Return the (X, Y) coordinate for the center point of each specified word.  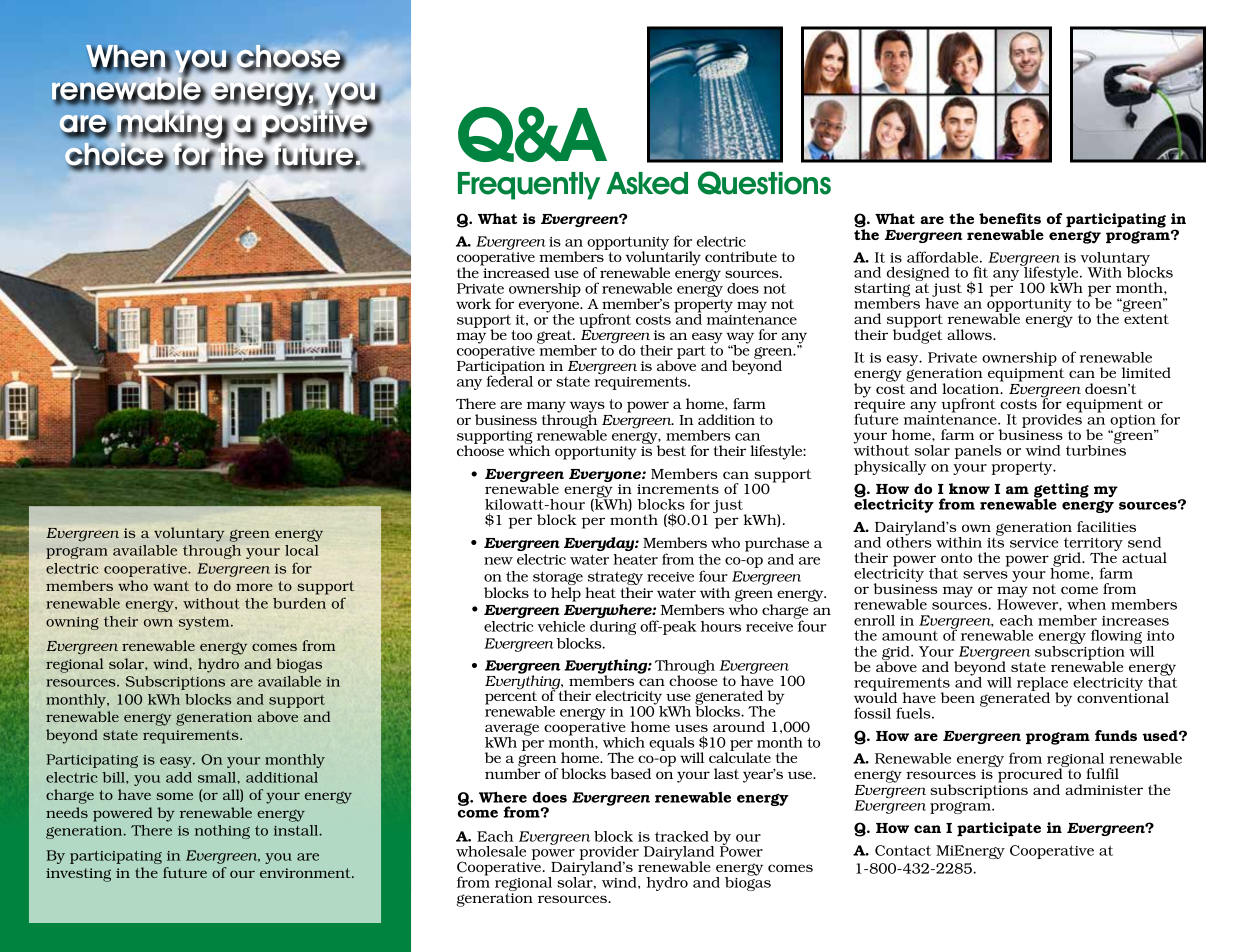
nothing (222, 832)
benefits (1010, 218)
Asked (647, 183)
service (1034, 543)
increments (678, 489)
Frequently (529, 186)
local (302, 550)
